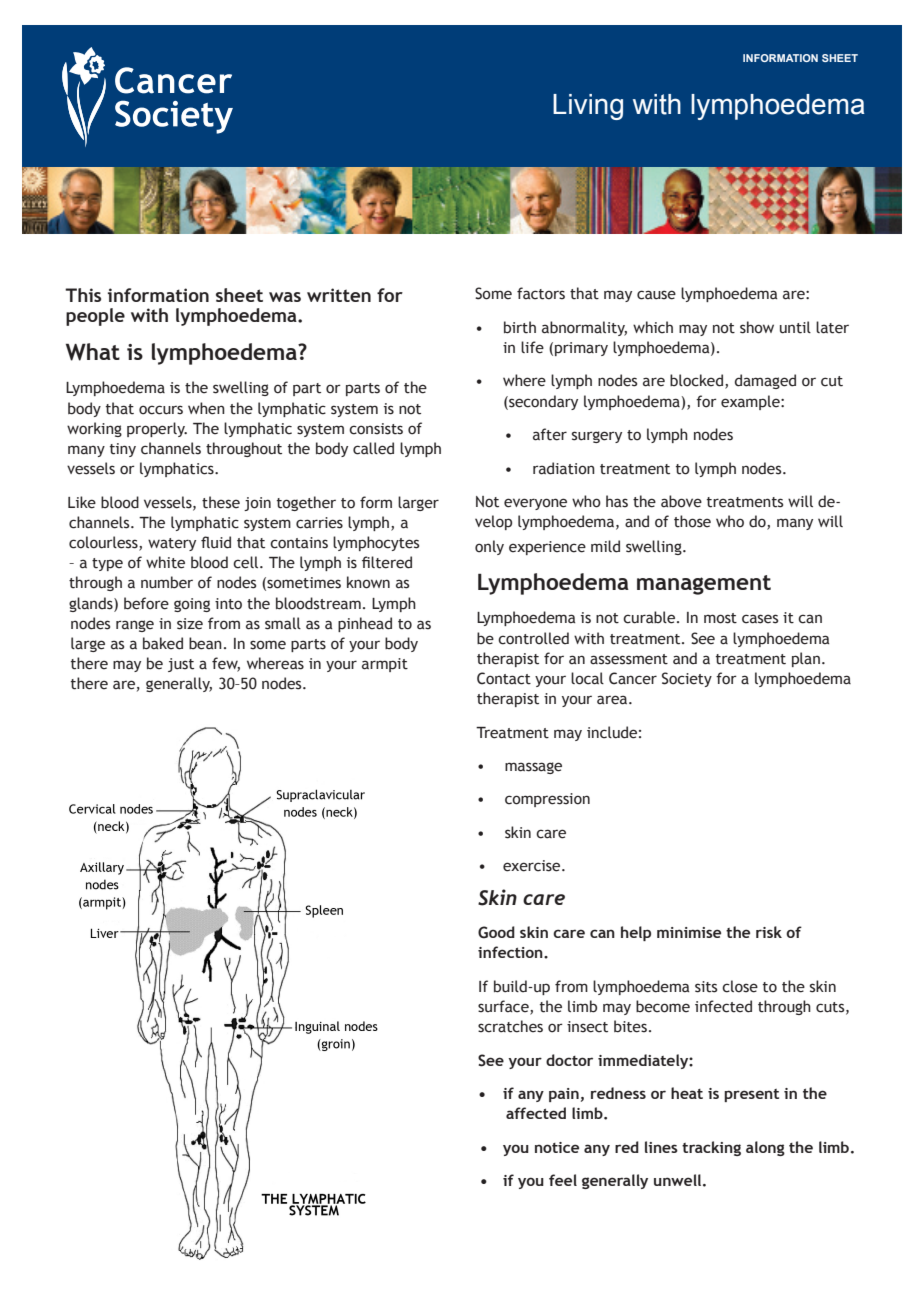 The height and width of the page is (1308, 924). Describe the element at coordinates (656, 295) in the page. I see `cause` at that location.
